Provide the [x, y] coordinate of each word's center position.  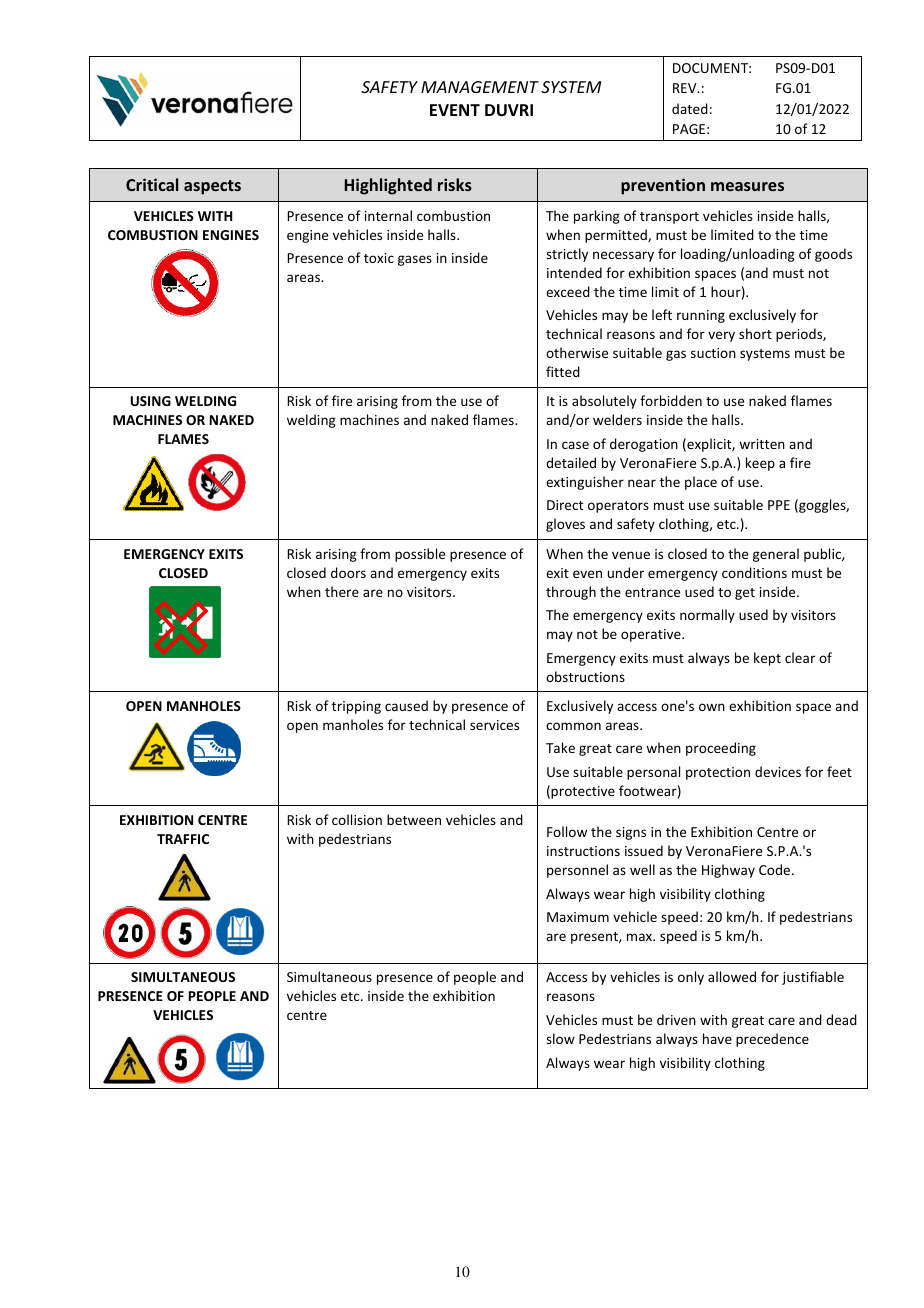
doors [348, 572]
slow [560, 1038]
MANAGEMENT [480, 87]
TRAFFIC [183, 839]
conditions [754, 572]
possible [420, 555]
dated [690, 108]
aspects [212, 187]
